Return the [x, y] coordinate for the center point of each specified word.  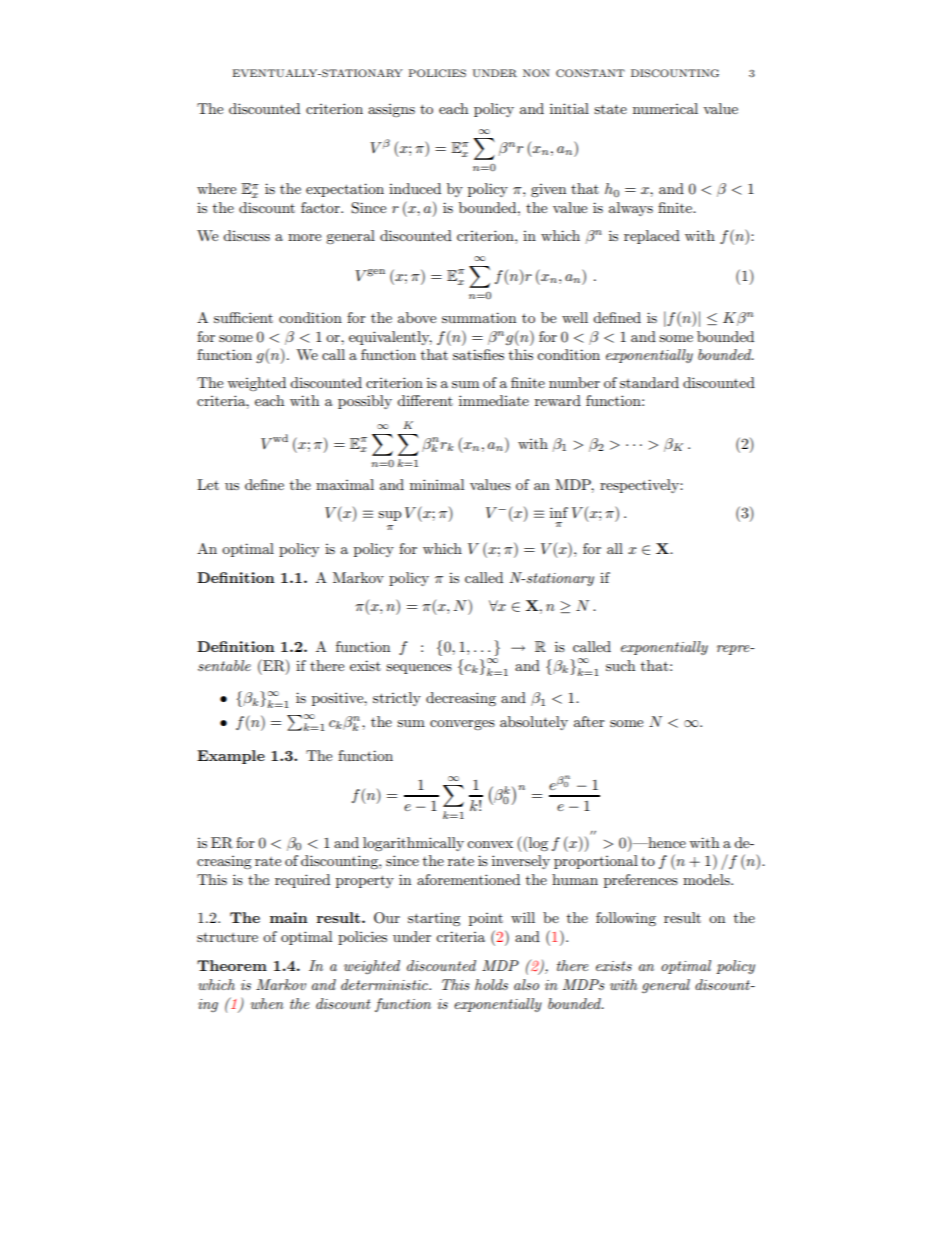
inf [559, 512]
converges [462, 725]
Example [231, 757]
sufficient [243, 317]
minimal [437, 484]
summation [479, 317]
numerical [665, 108]
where [216, 188]
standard [649, 382]
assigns [391, 110]
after [589, 721]
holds [491, 984]
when [267, 1003]
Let [208, 484]
